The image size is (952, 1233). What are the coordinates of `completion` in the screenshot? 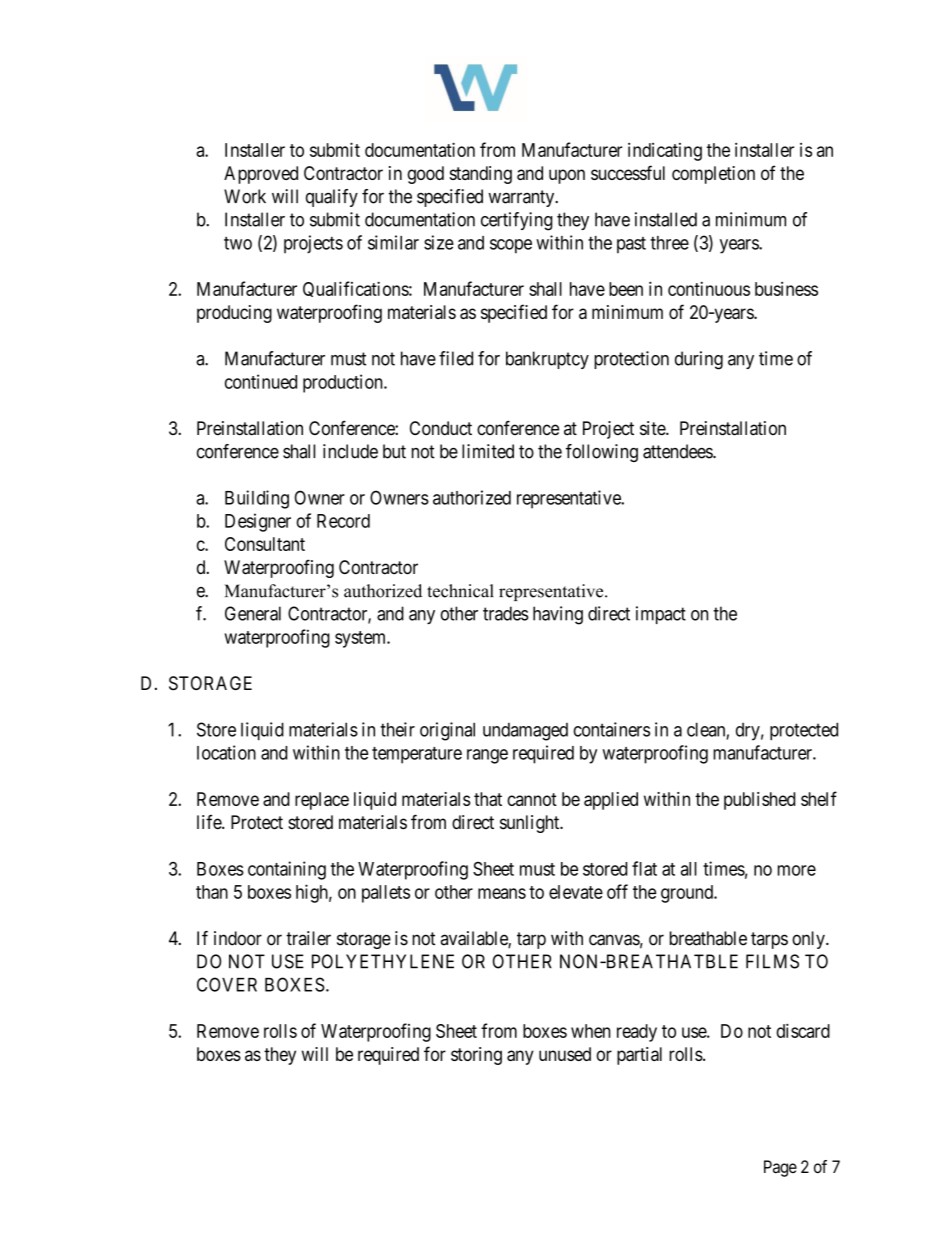 It's located at (713, 175).
